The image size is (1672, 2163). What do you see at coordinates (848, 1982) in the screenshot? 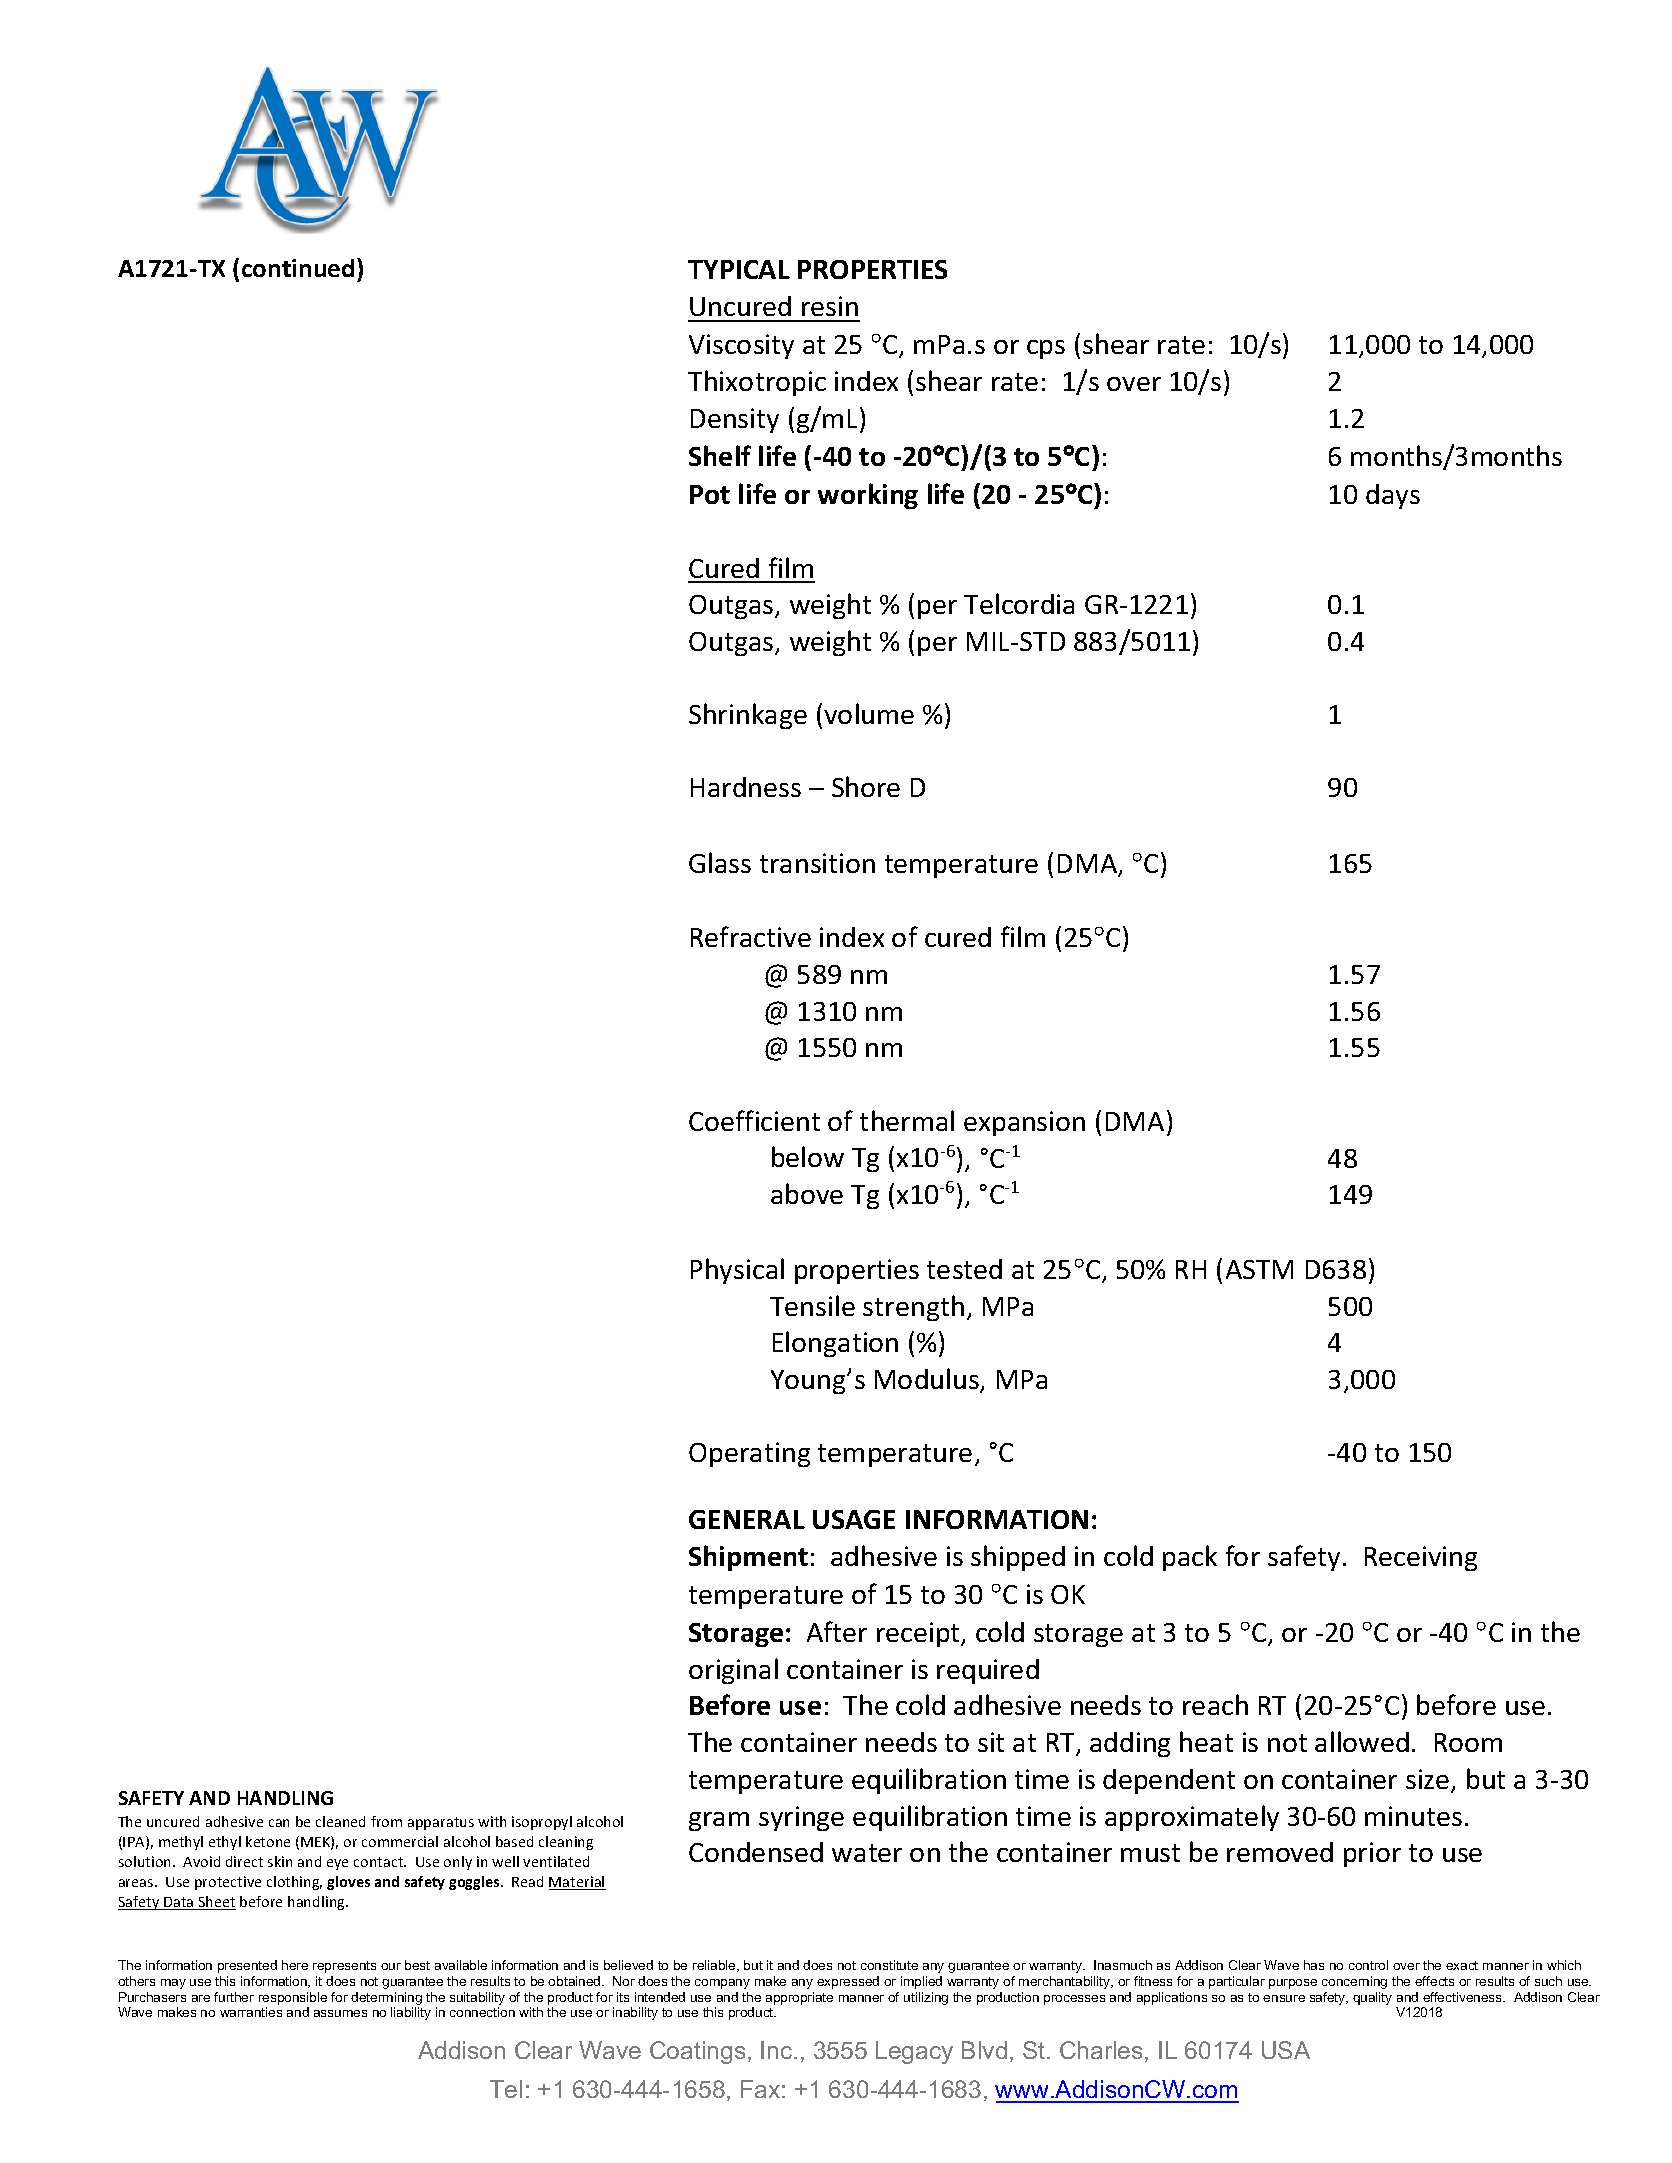
I see `expressed` at bounding box center [848, 1982].
